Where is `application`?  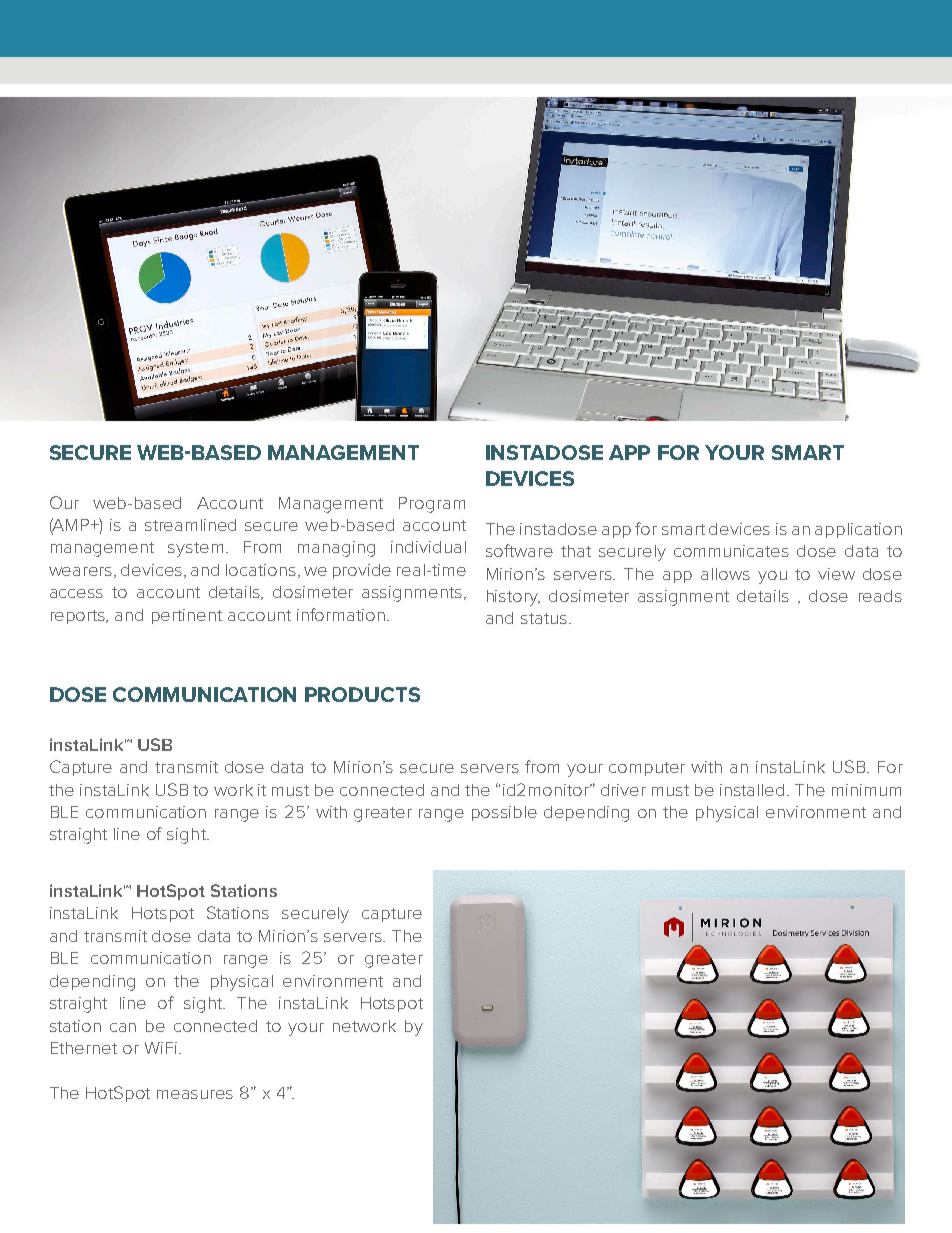
application is located at coordinates (858, 530).
